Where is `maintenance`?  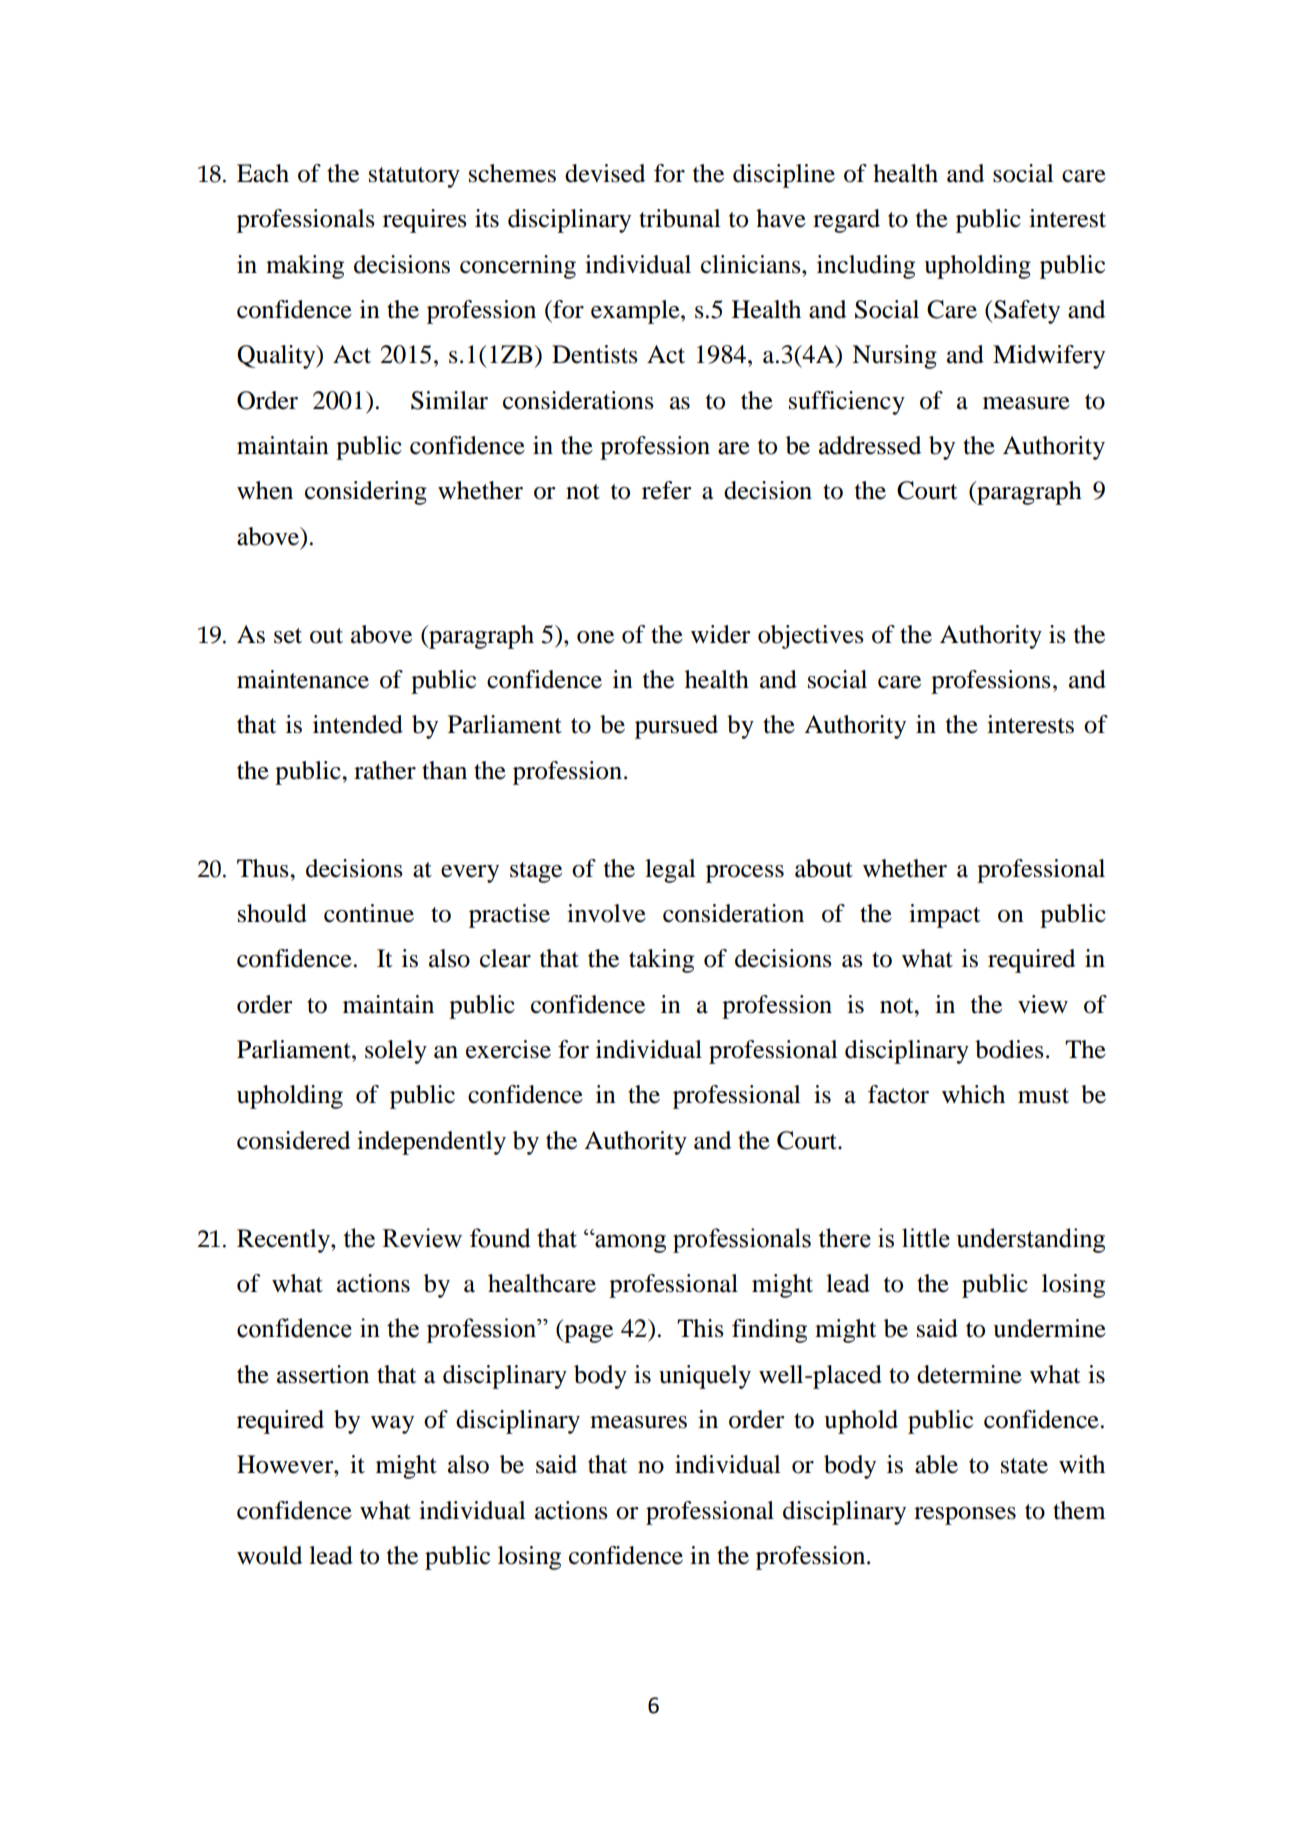
maintenance is located at coordinates (303, 679).
